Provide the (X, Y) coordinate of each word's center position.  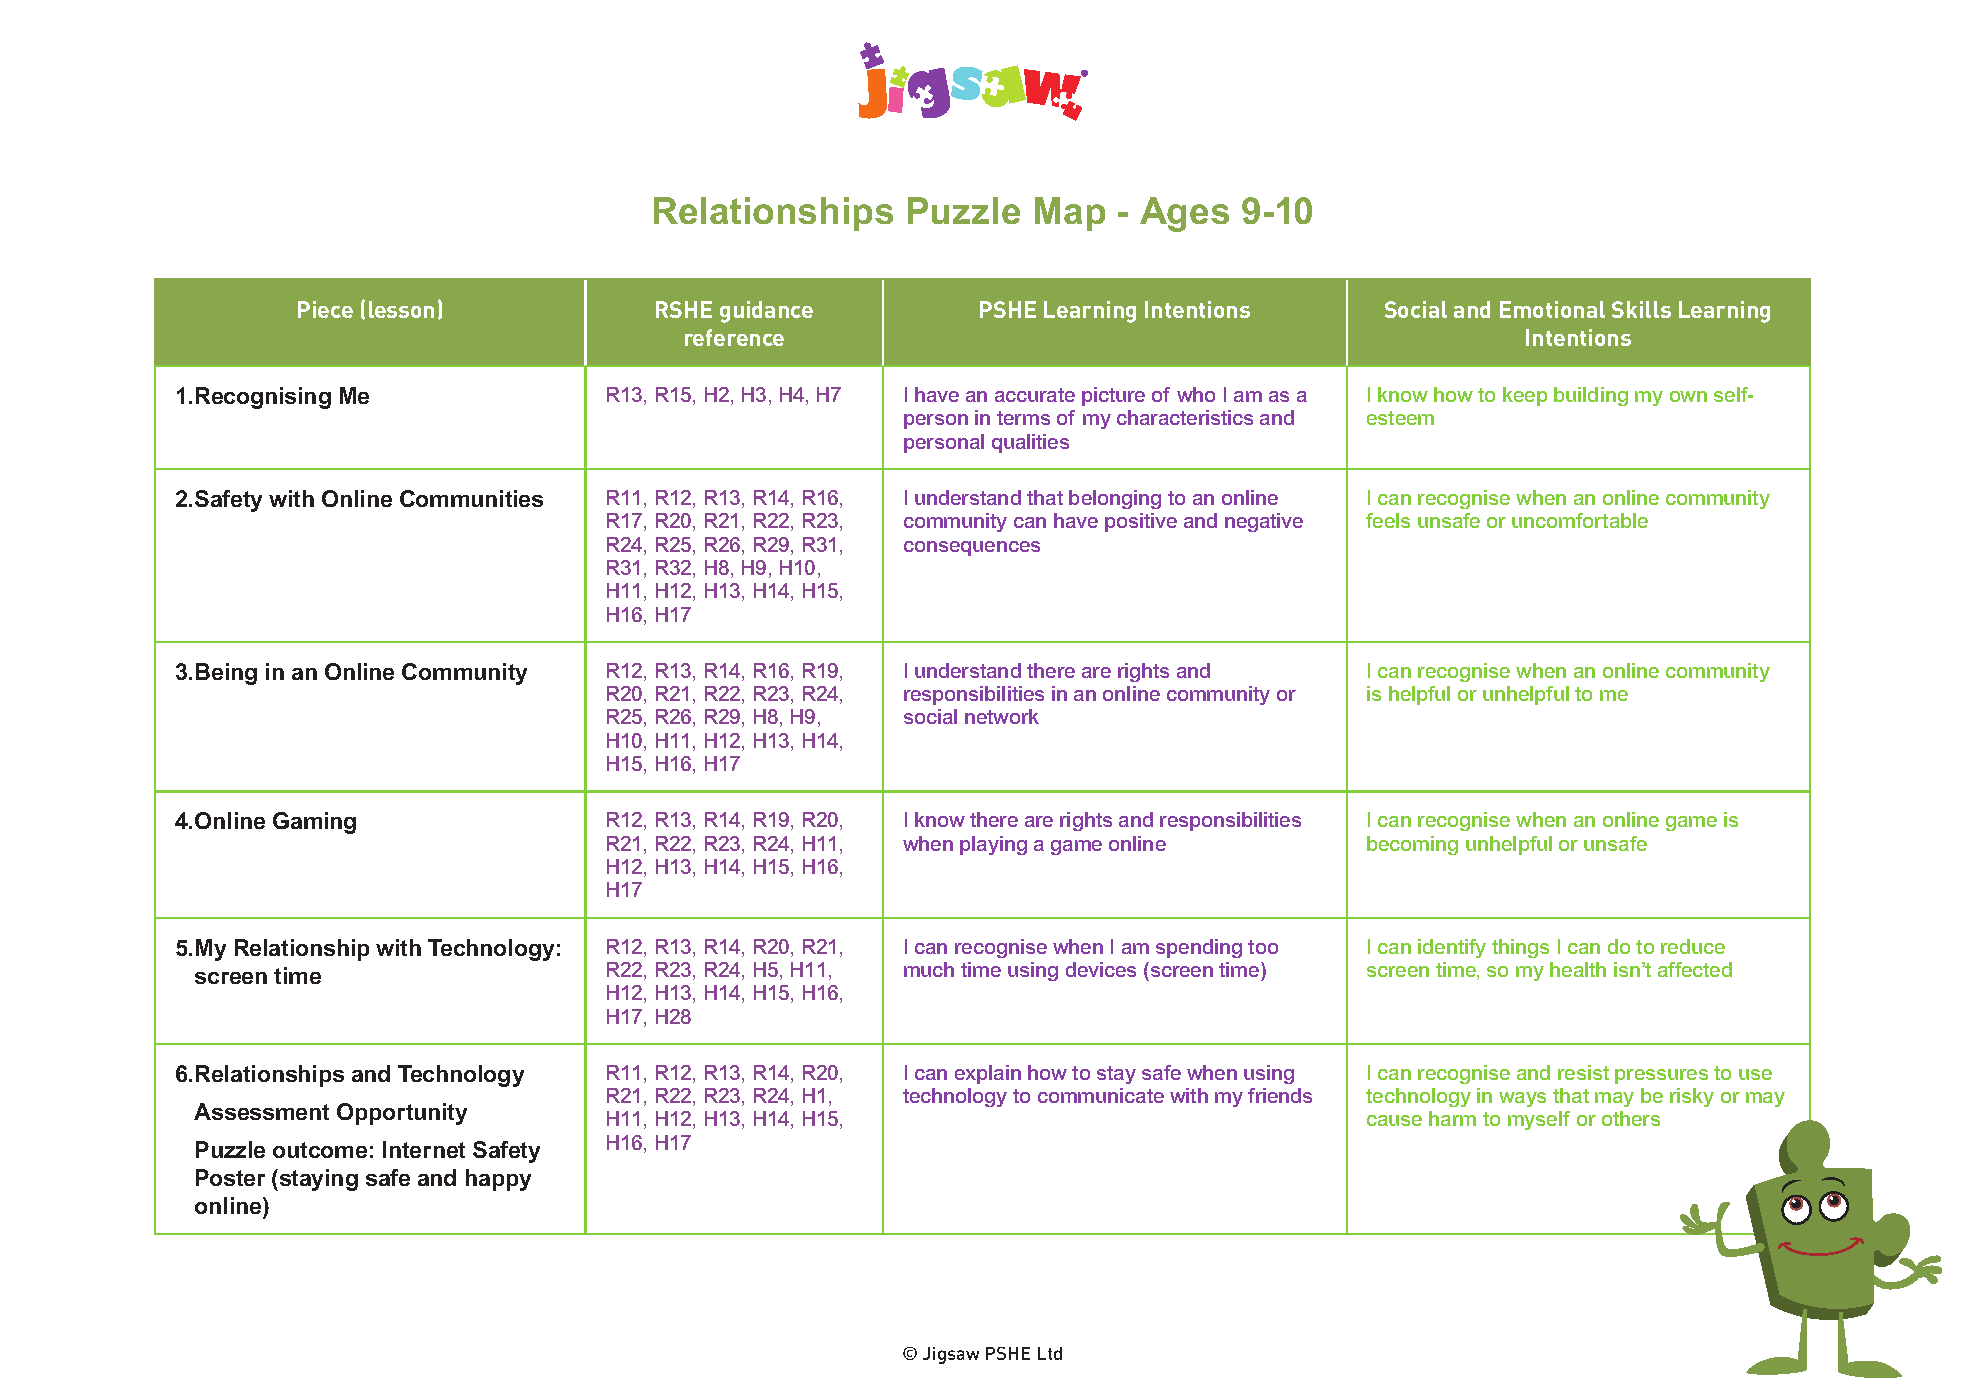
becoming (1412, 845)
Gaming (314, 823)
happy (498, 1180)
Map (1070, 214)
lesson (401, 309)
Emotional (1552, 309)
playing (993, 845)
